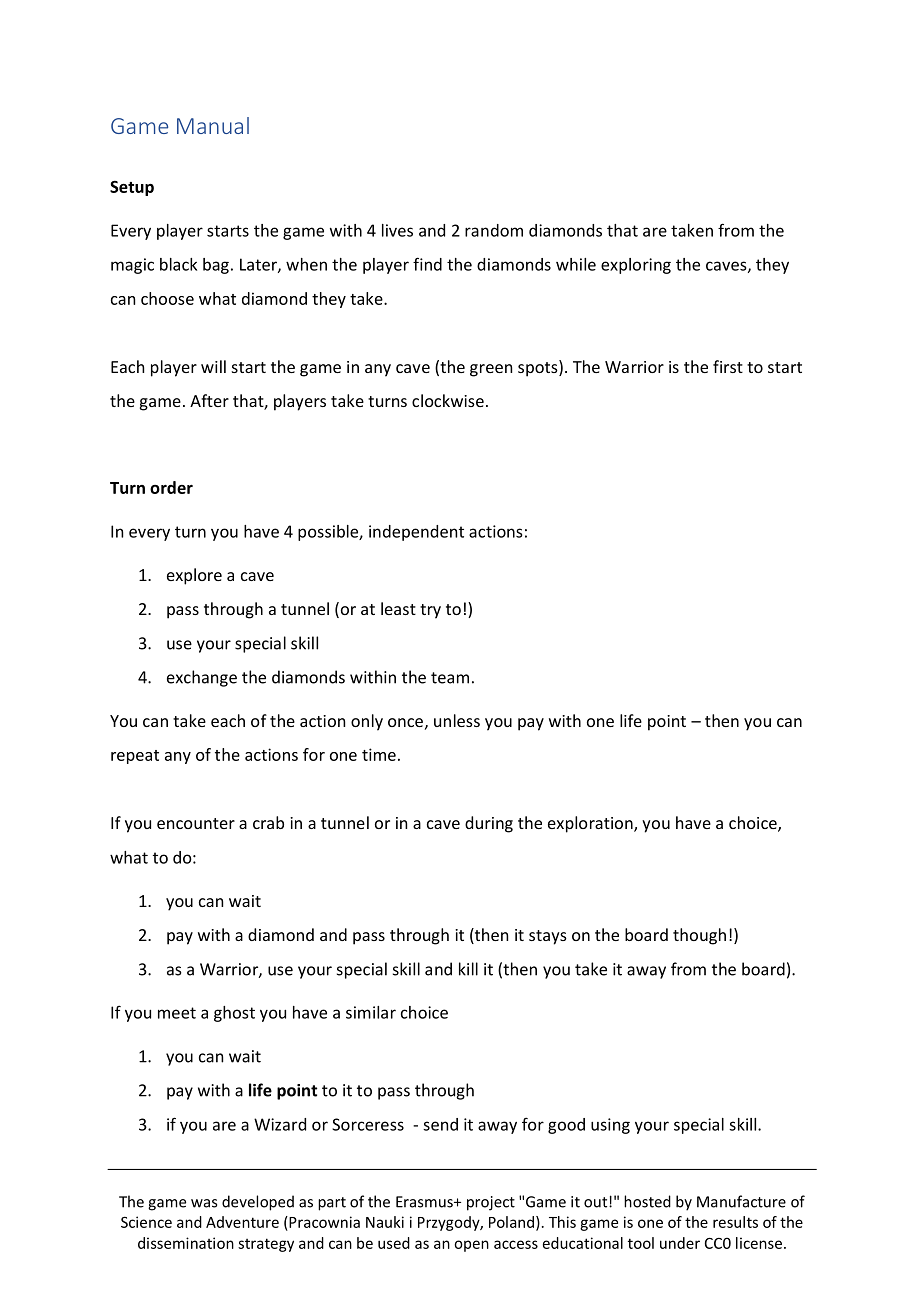  What do you see at coordinates (591, 824) in the screenshot?
I see `exploration` at bounding box center [591, 824].
